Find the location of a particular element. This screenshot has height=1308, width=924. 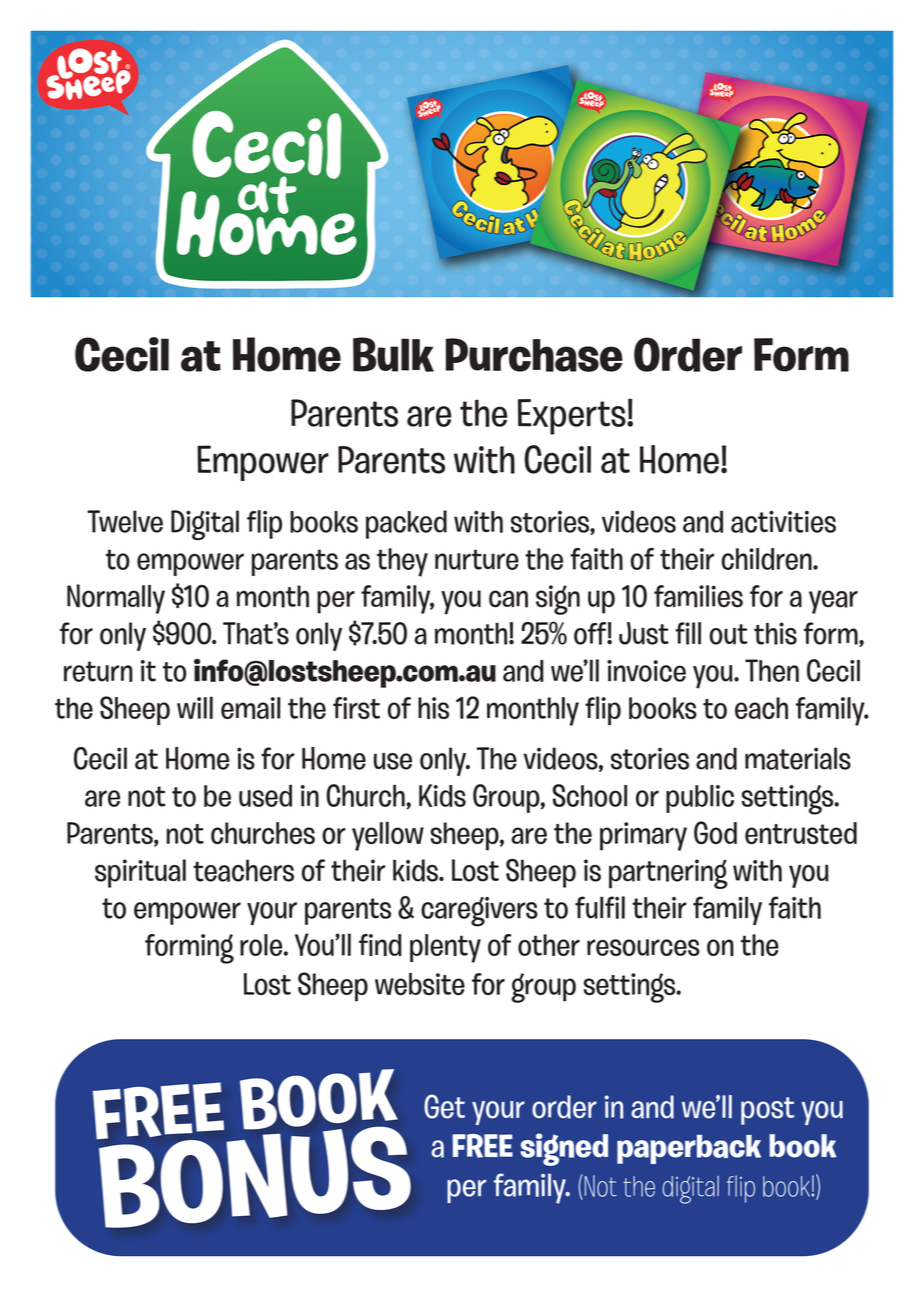

Purchase is located at coordinates (534, 355).
